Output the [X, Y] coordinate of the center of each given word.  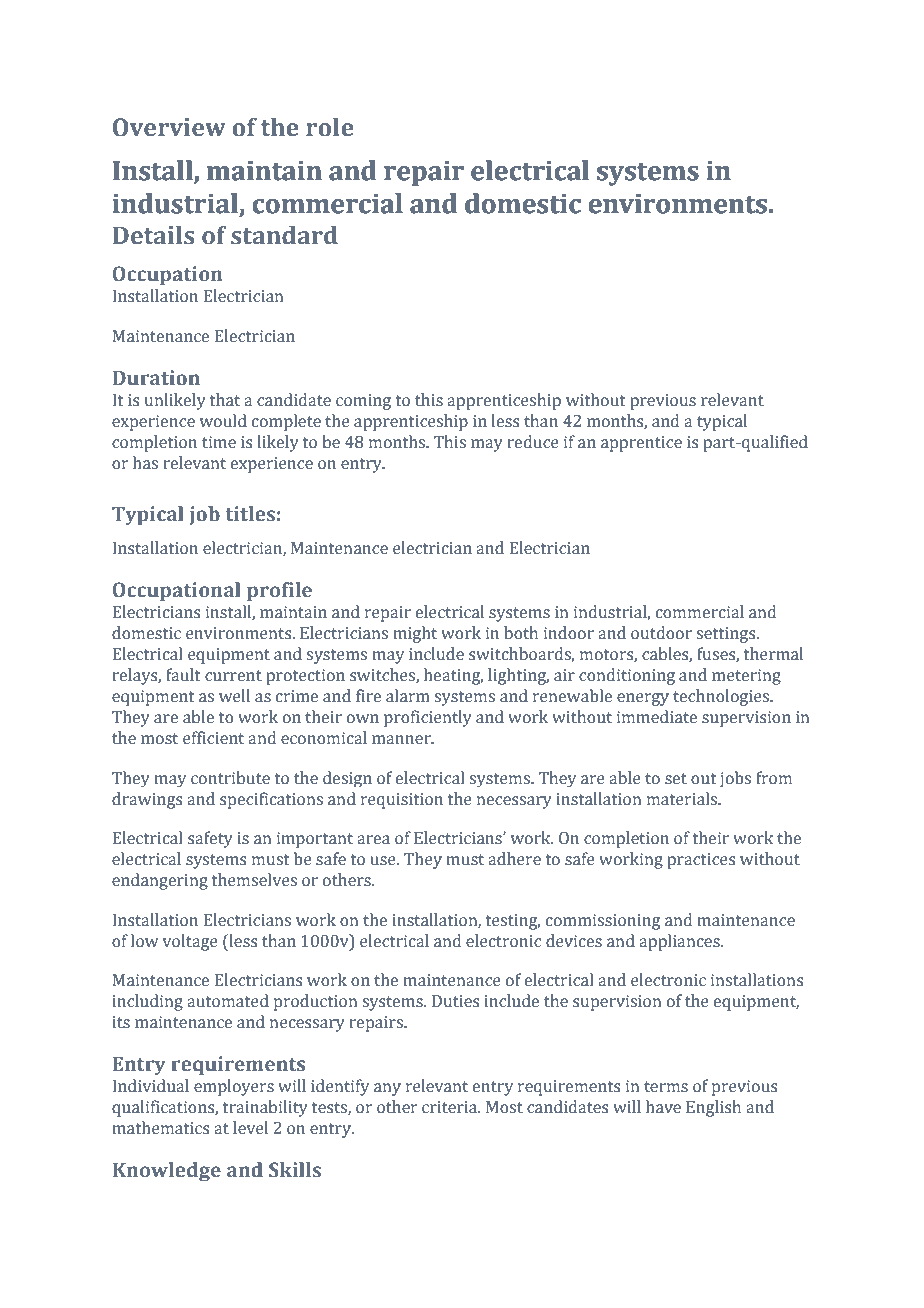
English [713, 1108]
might [415, 634]
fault [183, 675]
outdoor [661, 633]
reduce [533, 442]
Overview [169, 127]
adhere [514, 859]
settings [727, 635]
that [225, 400]
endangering [160, 881]
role [330, 127]
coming [363, 402]
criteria [451, 1107]
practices [701, 861]
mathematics [160, 1128]
